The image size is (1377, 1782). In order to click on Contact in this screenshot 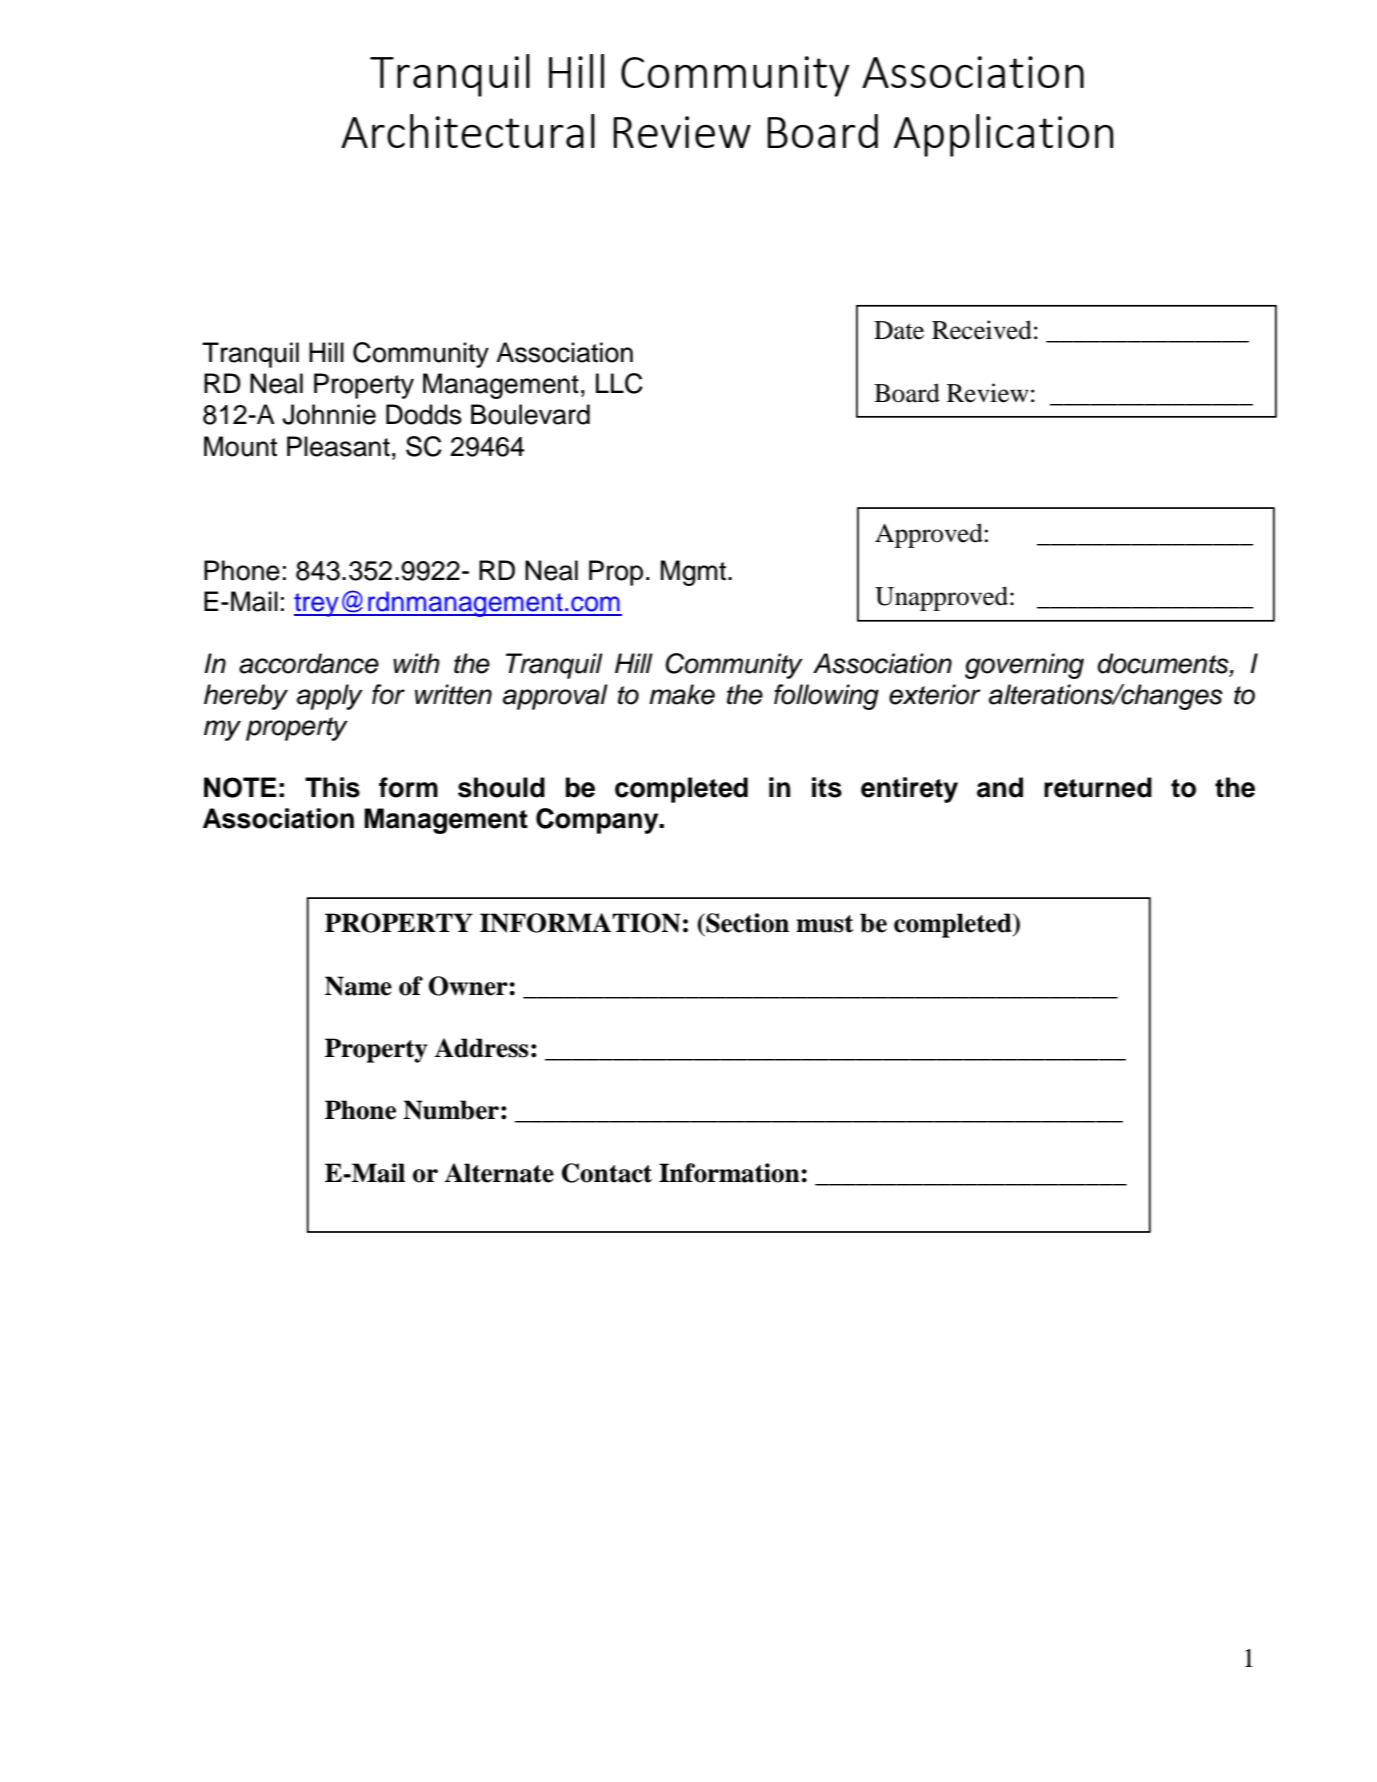, I will do `click(607, 1173)`.
